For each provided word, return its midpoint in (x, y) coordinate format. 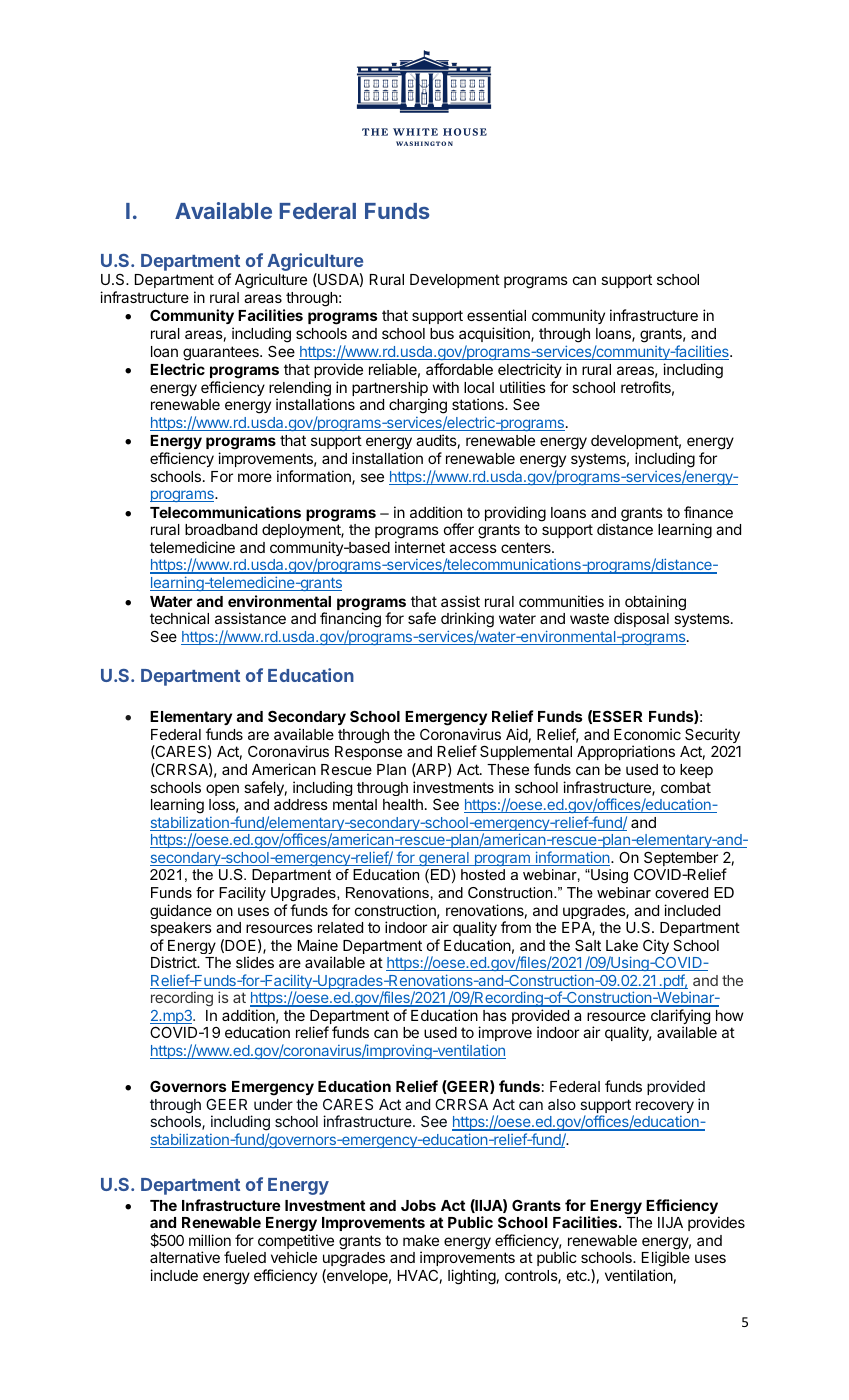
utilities (523, 387)
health (403, 804)
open (222, 790)
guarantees (222, 353)
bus (442, 333)
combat (686, 787)
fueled (245, 1257)
